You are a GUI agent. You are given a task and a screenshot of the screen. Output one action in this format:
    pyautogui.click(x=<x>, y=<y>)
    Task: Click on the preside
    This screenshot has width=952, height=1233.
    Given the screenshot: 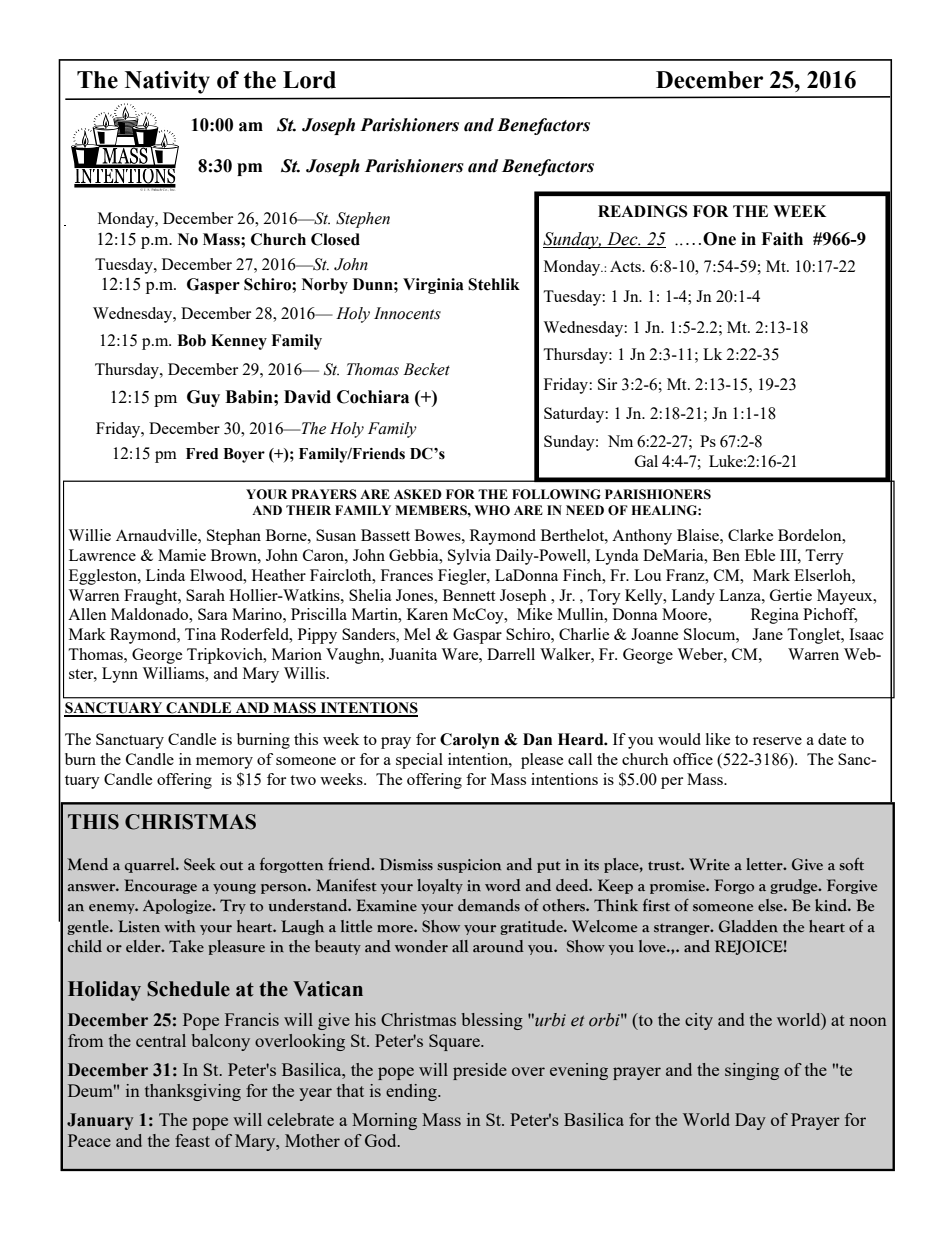 What is the action you would take?
    pyautogui.click(x=480, y=1071)
